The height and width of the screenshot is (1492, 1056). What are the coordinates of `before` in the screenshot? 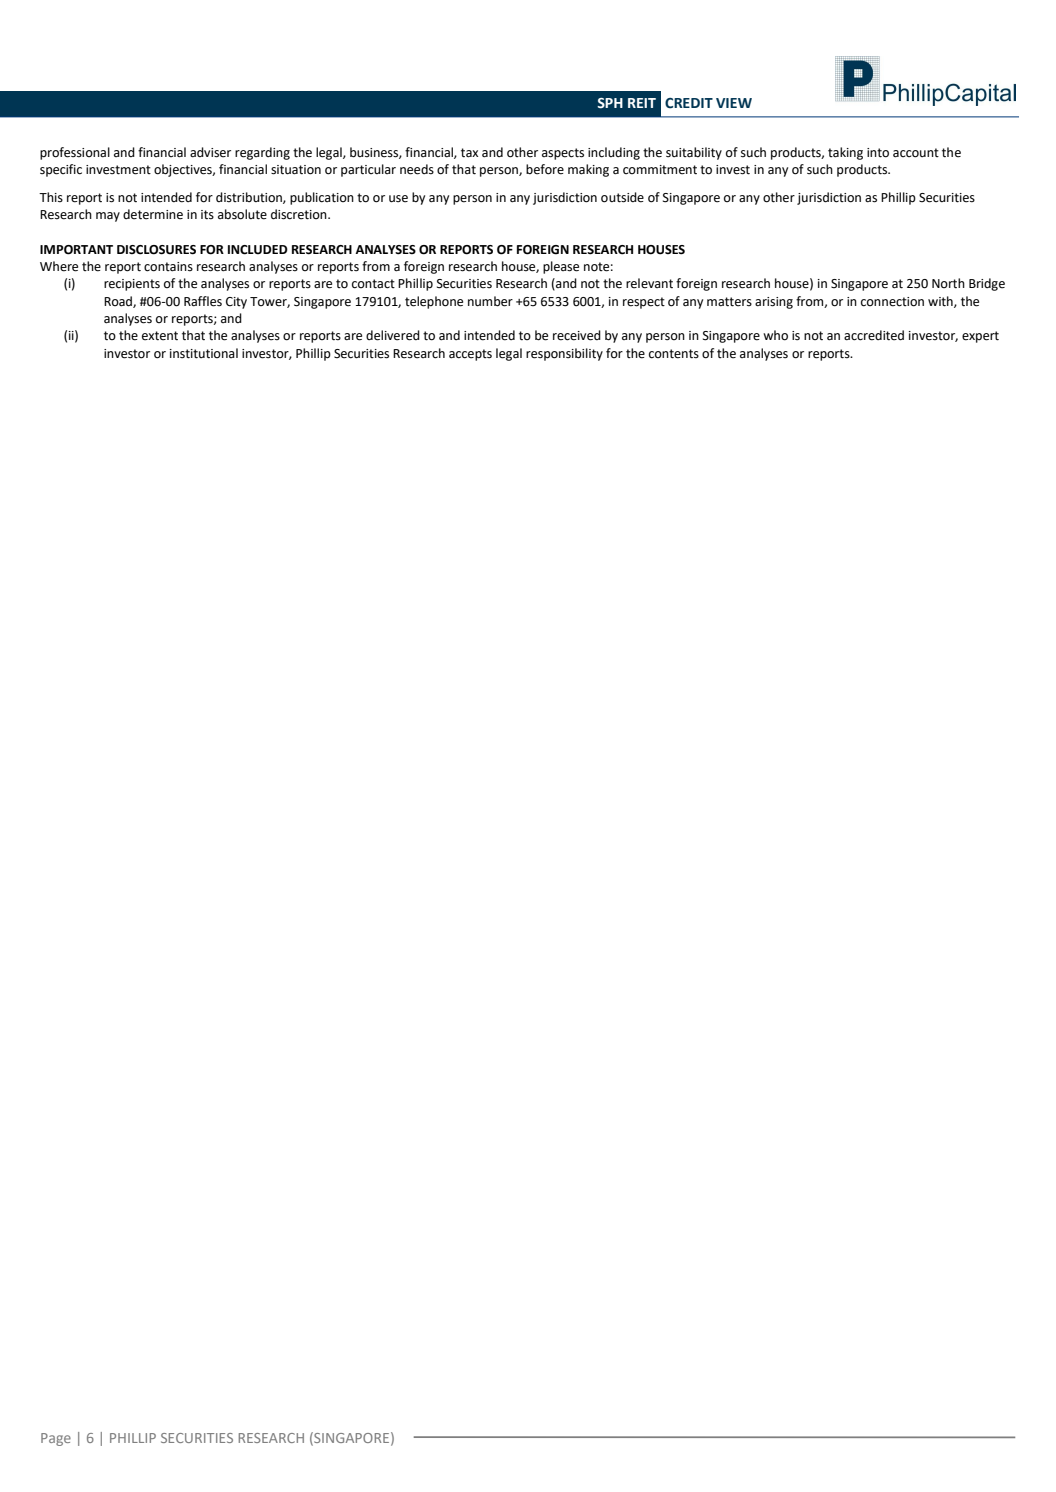 It's located at (545, 169).
